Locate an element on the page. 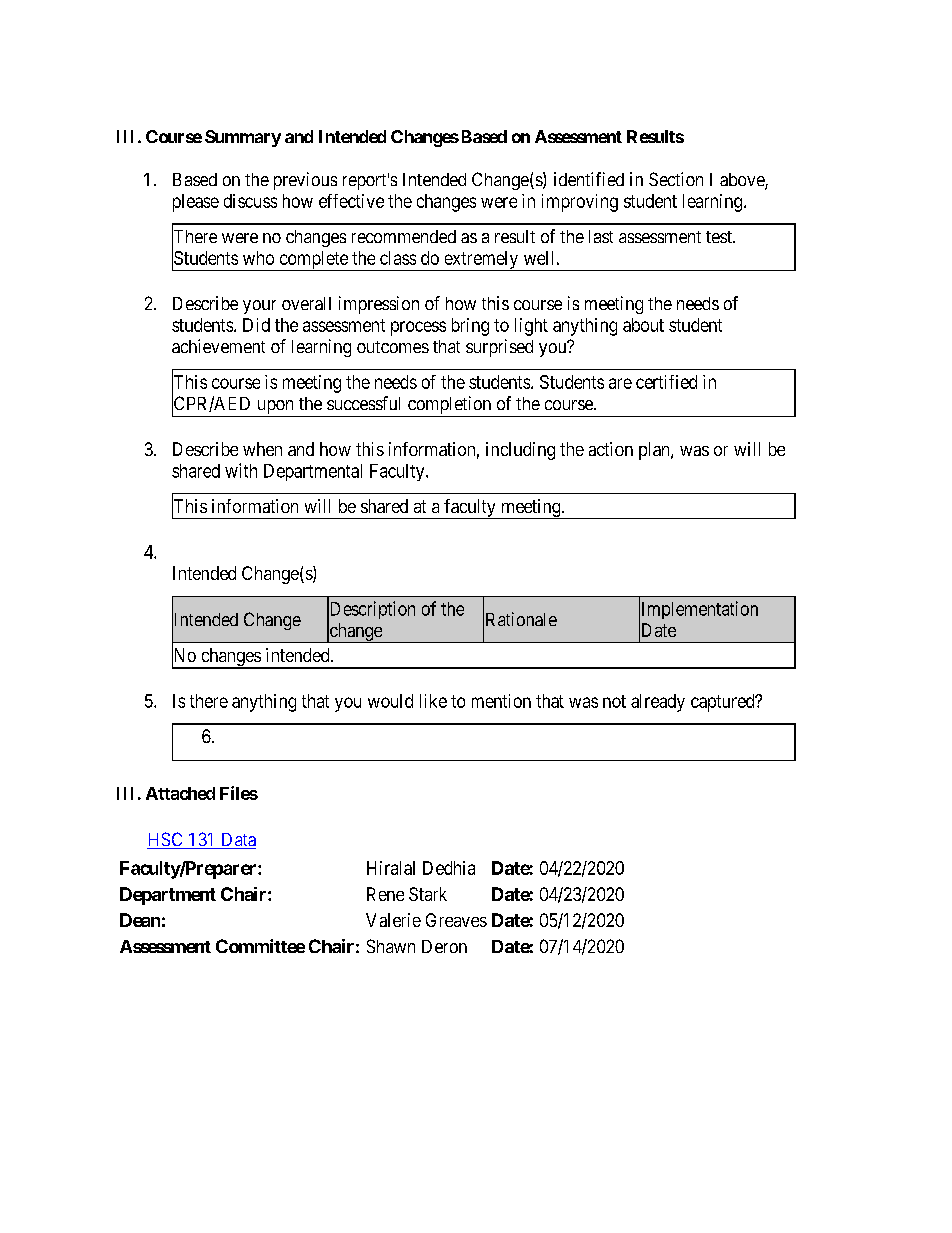 The image size is (952, 1233). Section is located at coordinates (676, 179).
